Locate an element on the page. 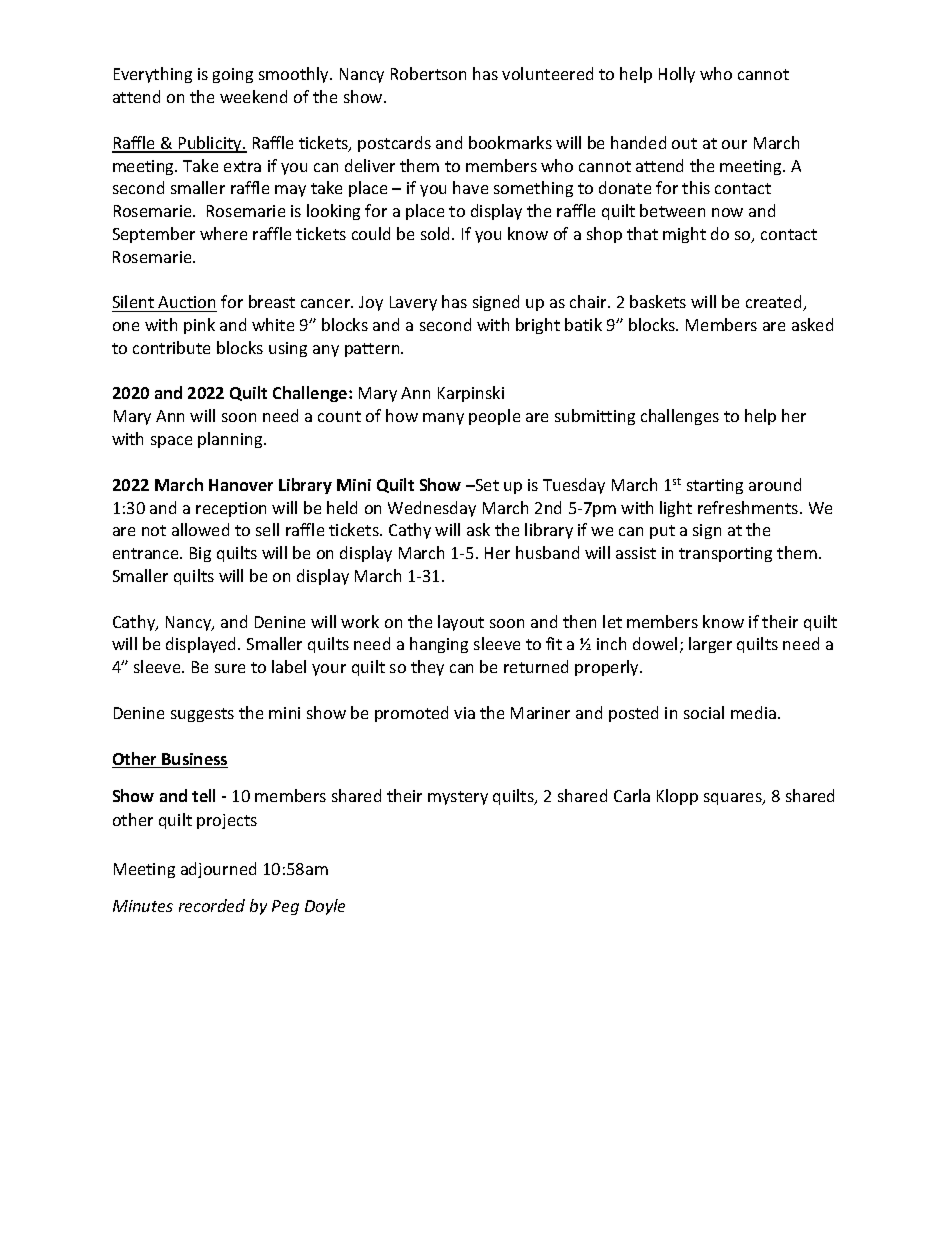 Image resolution: width=952 pixels, height=1233 pixels. via is located at coordinates (464, 713).
